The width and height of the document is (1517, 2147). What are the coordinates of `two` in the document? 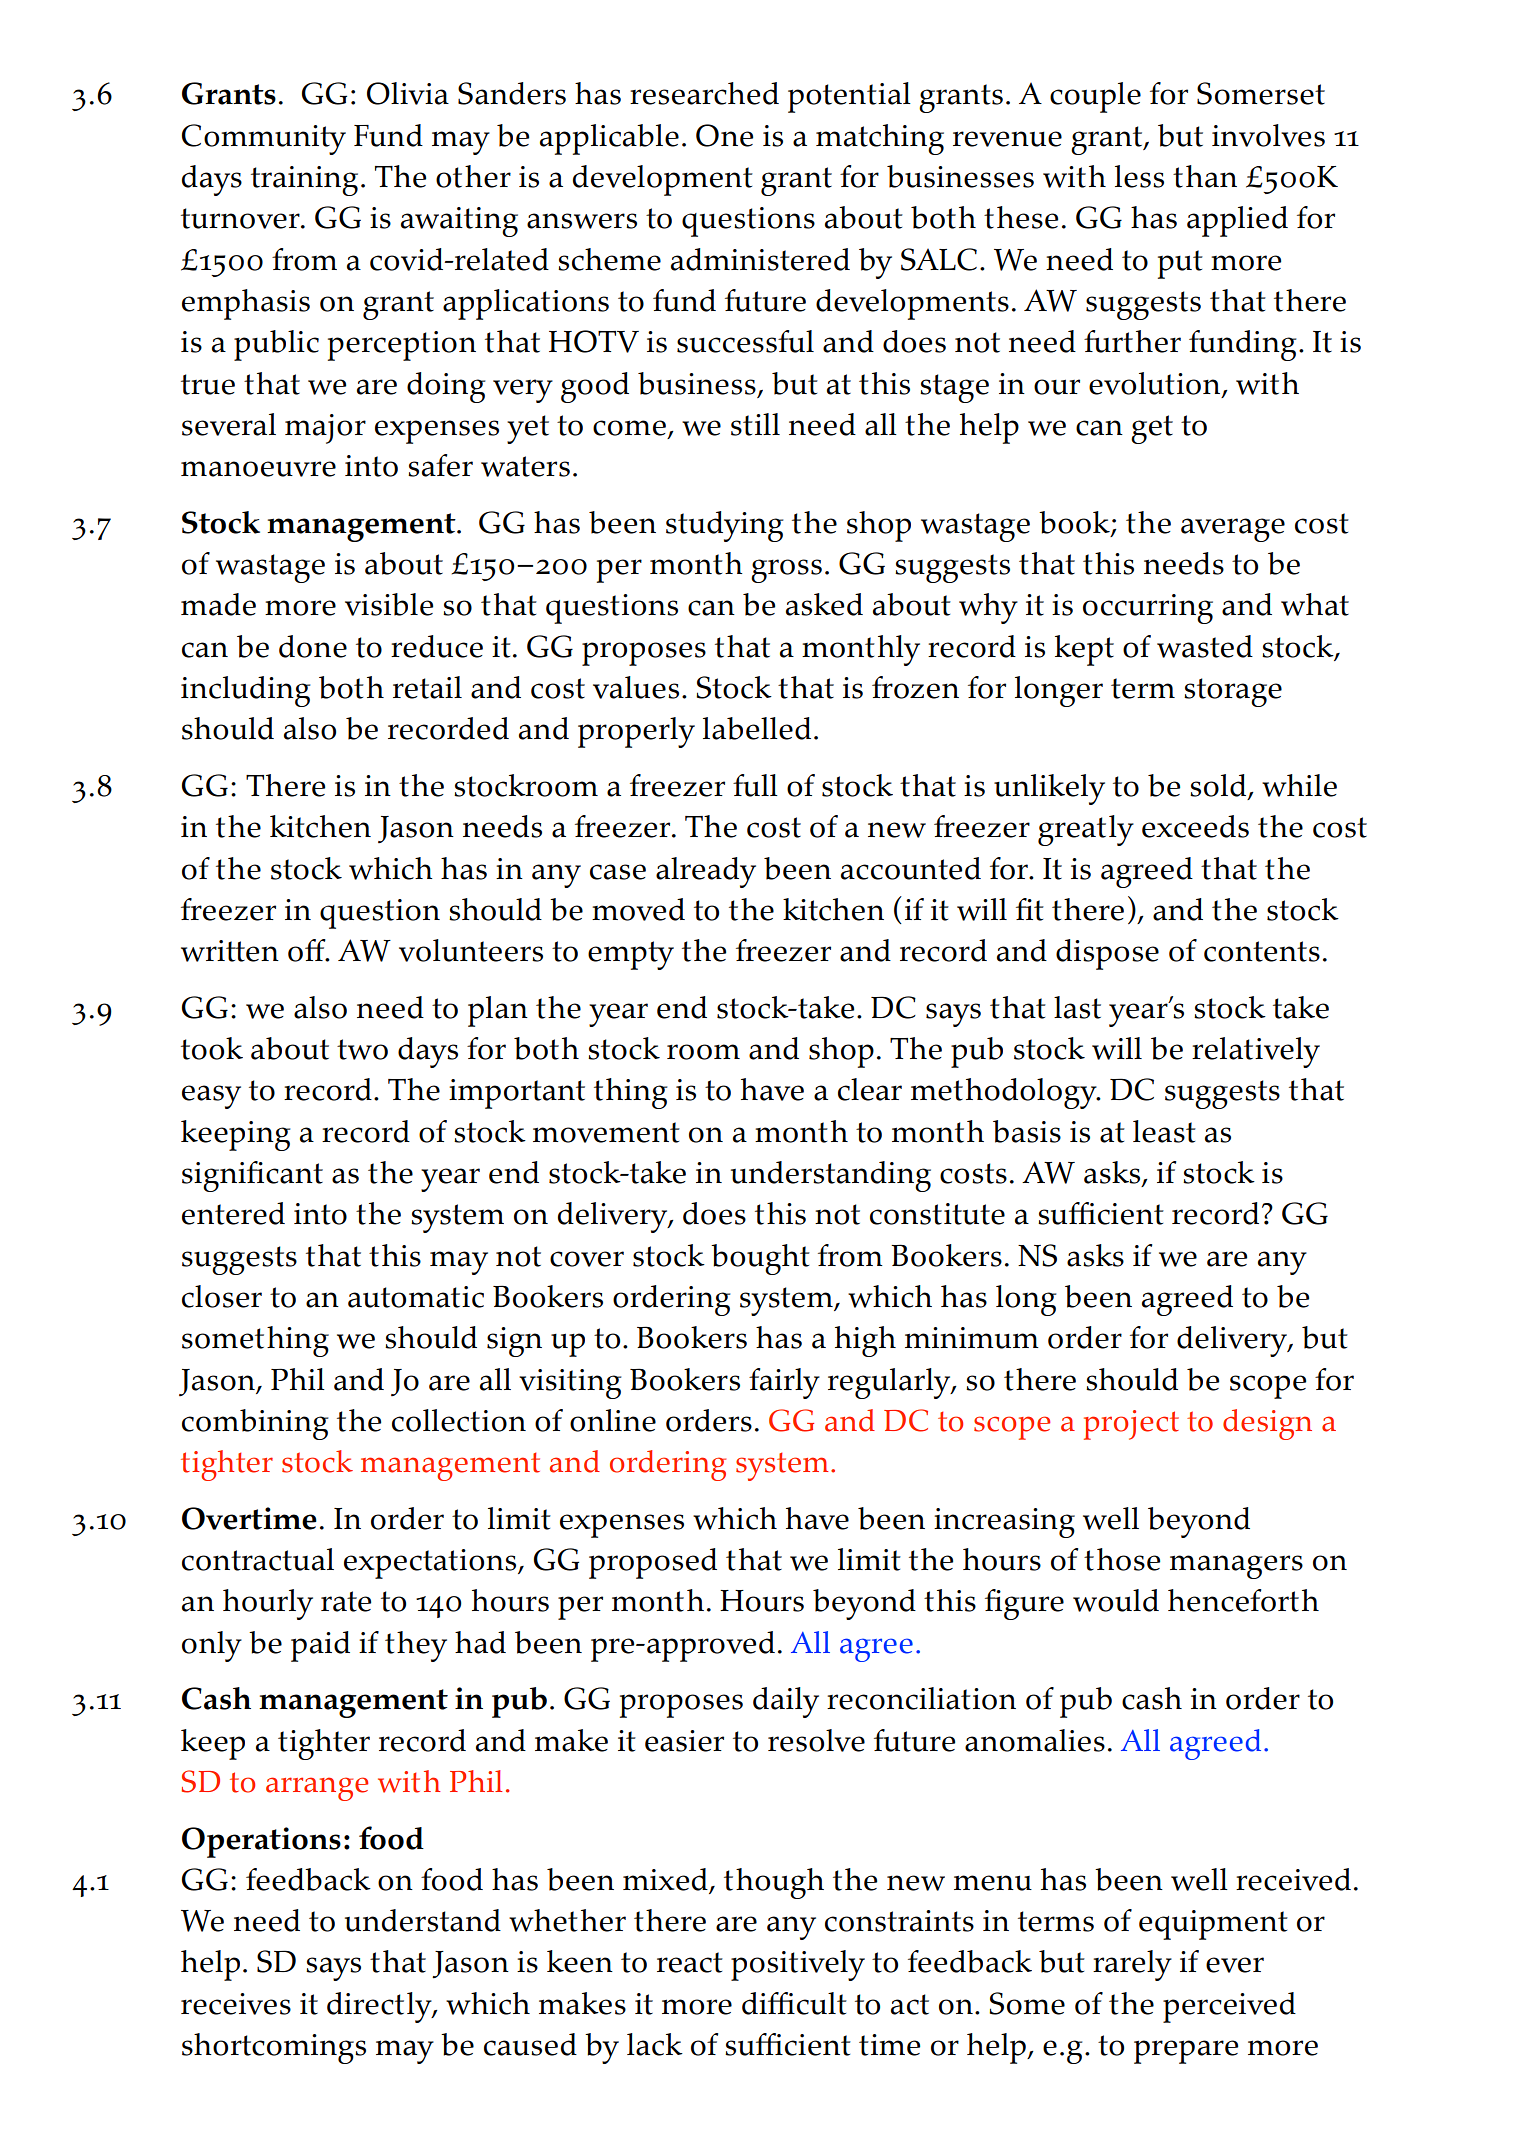 It's located at (362, 1049).
